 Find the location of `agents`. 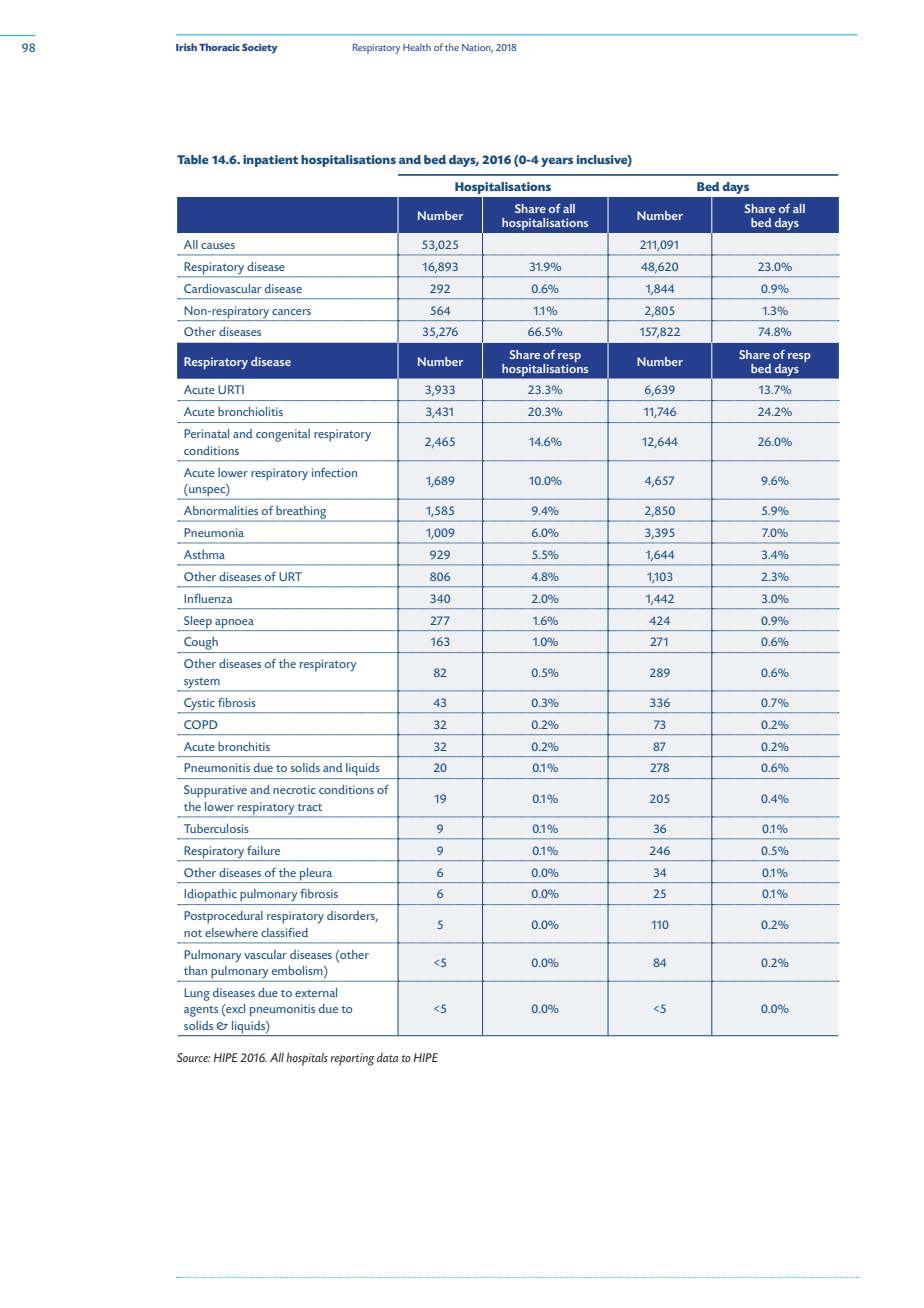

agents is located at coordinates (201, 1011).
